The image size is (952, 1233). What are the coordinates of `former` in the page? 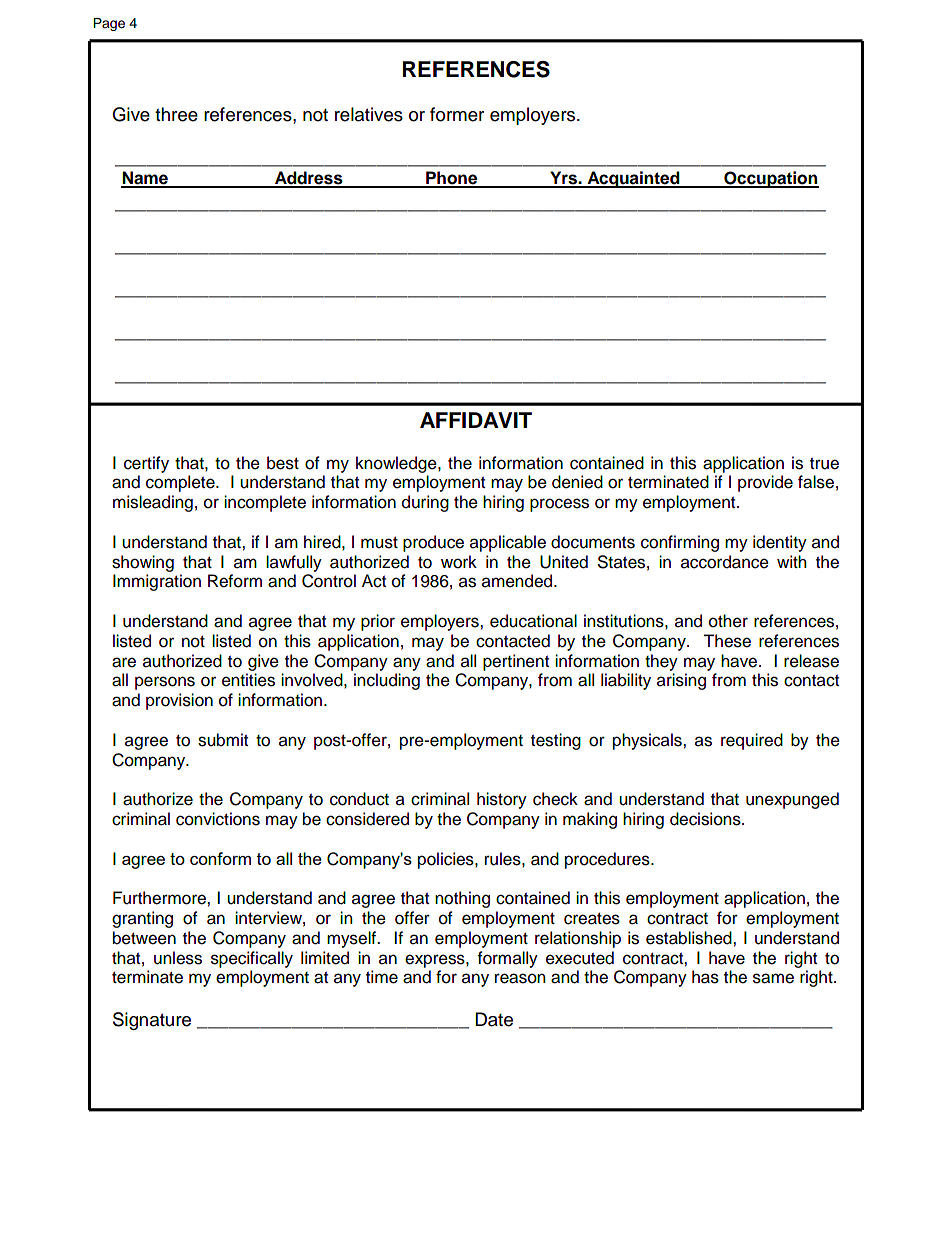 It's located at (457, 114).
